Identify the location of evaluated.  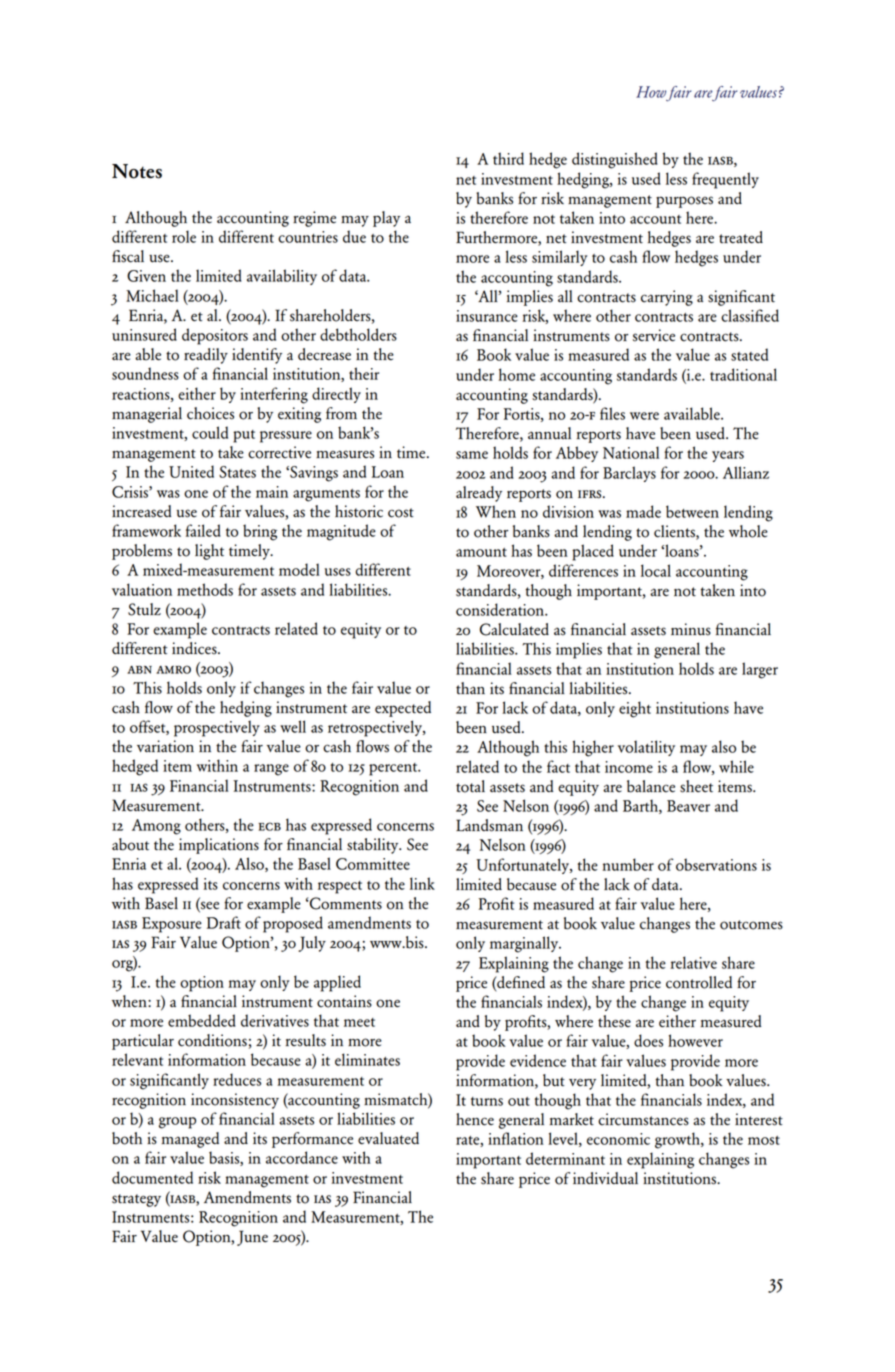
(388, 1138).
